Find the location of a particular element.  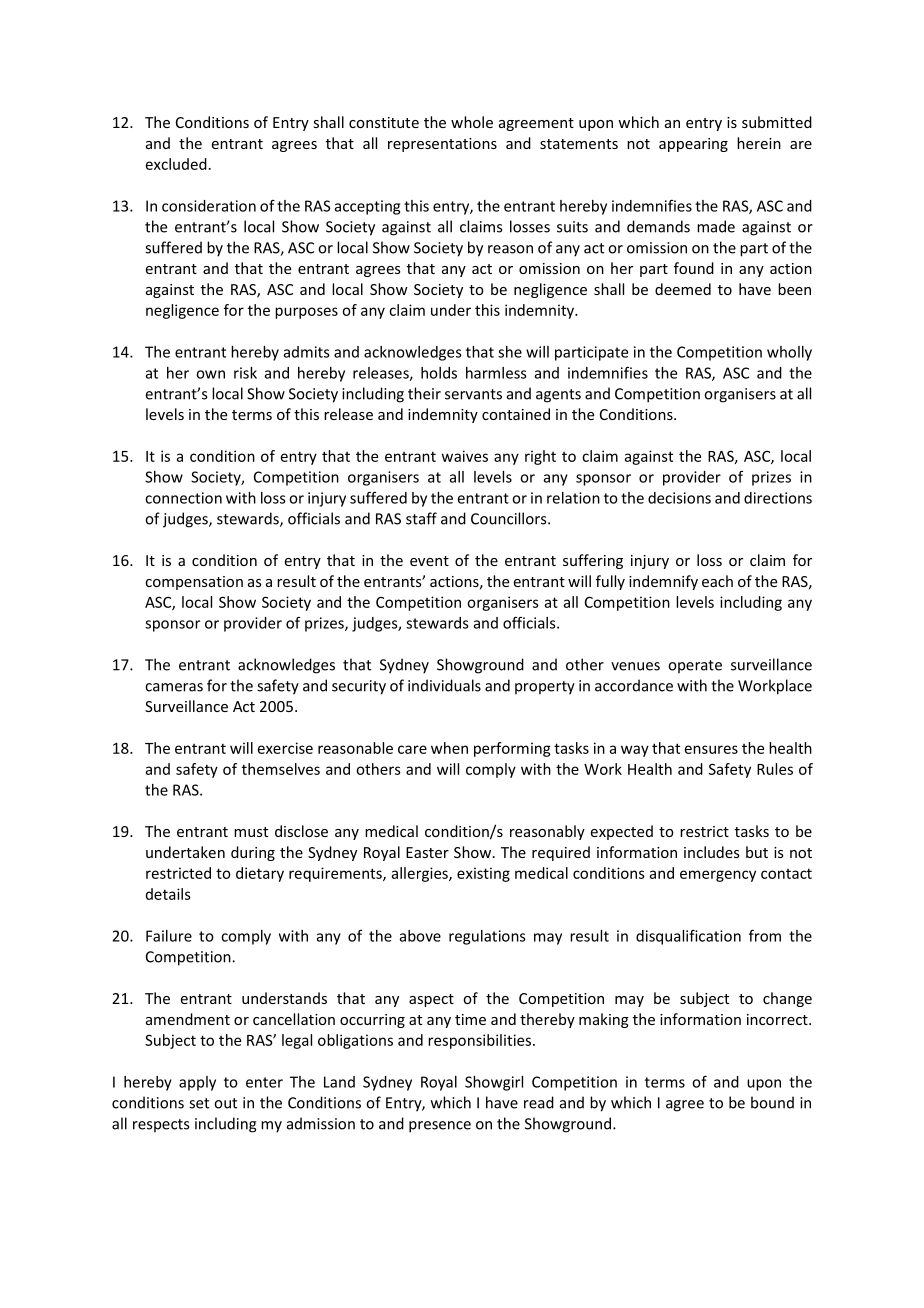

compensation is located at coordinates (194, 583).
